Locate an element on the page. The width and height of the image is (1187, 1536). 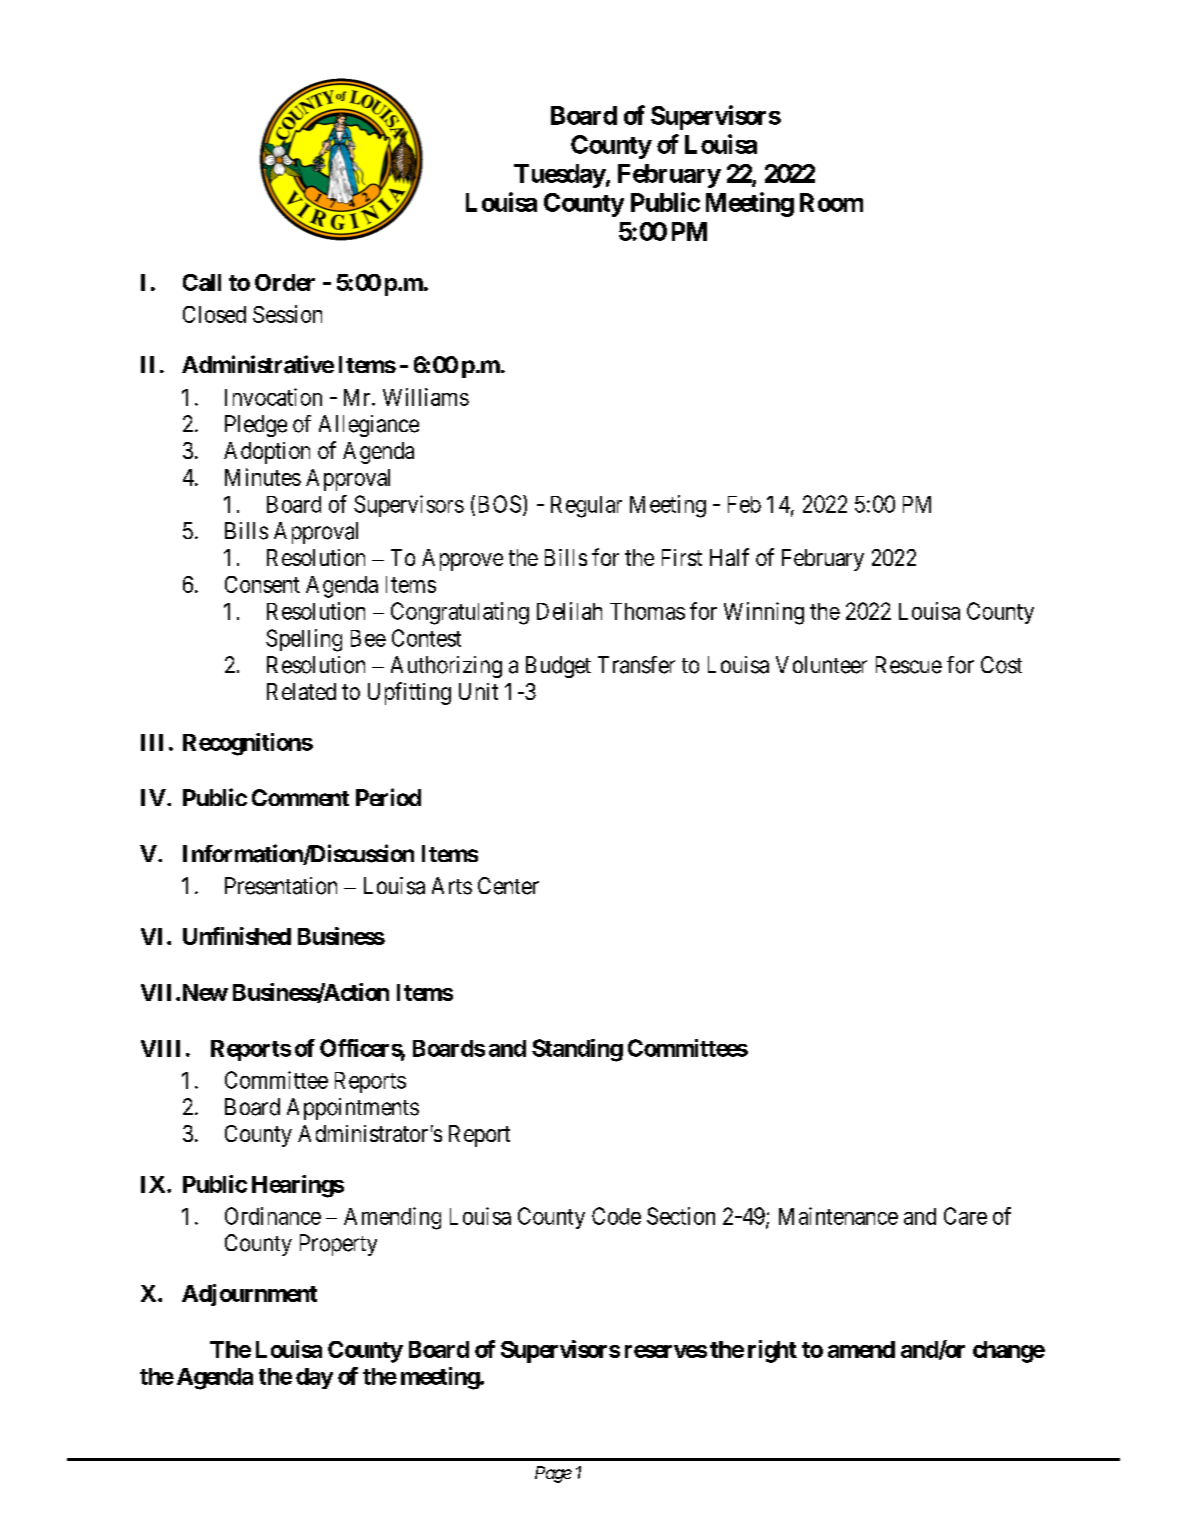
Half is located at coordinates (729, 557).
